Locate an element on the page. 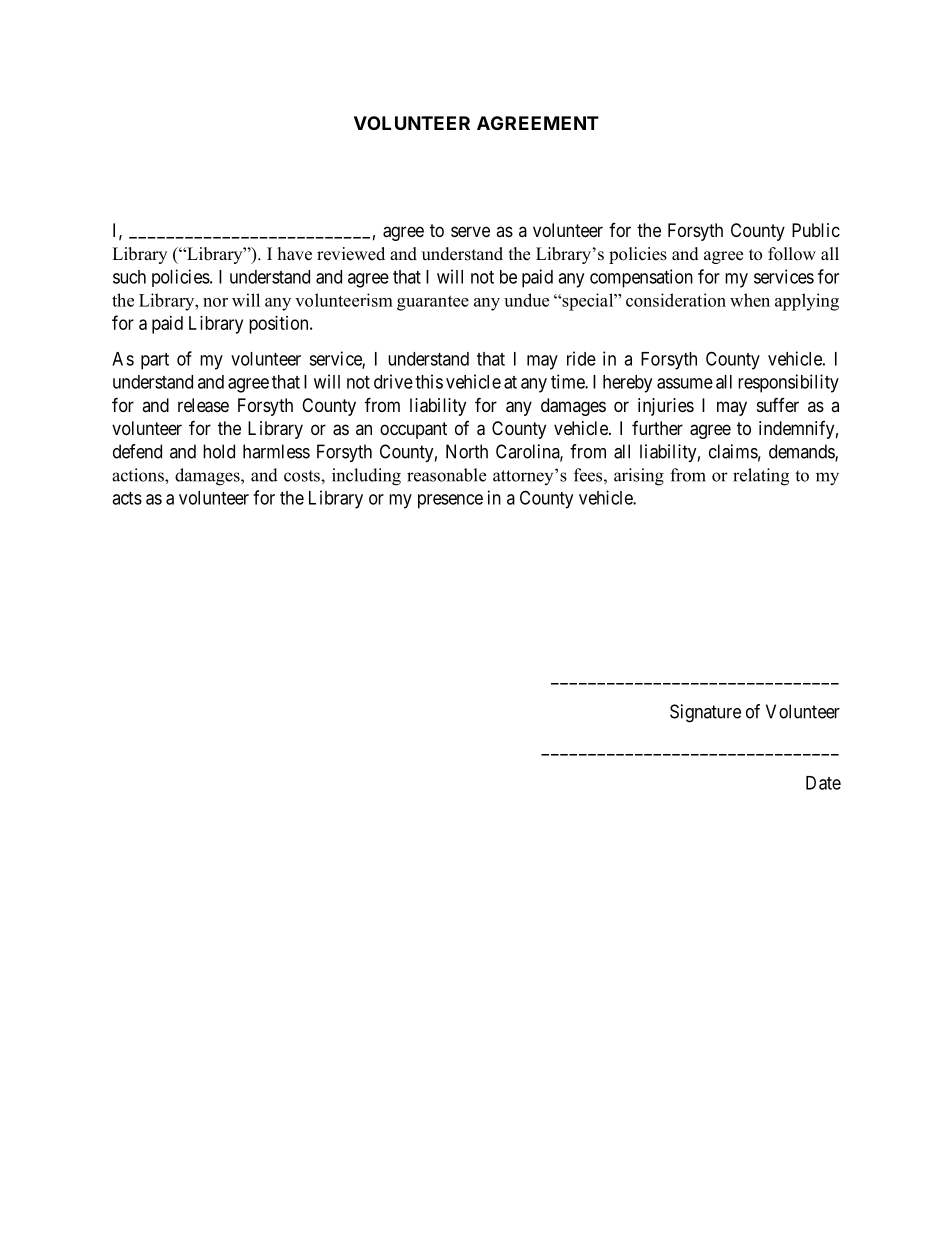  Signature is located at coordinates (705, 713).
